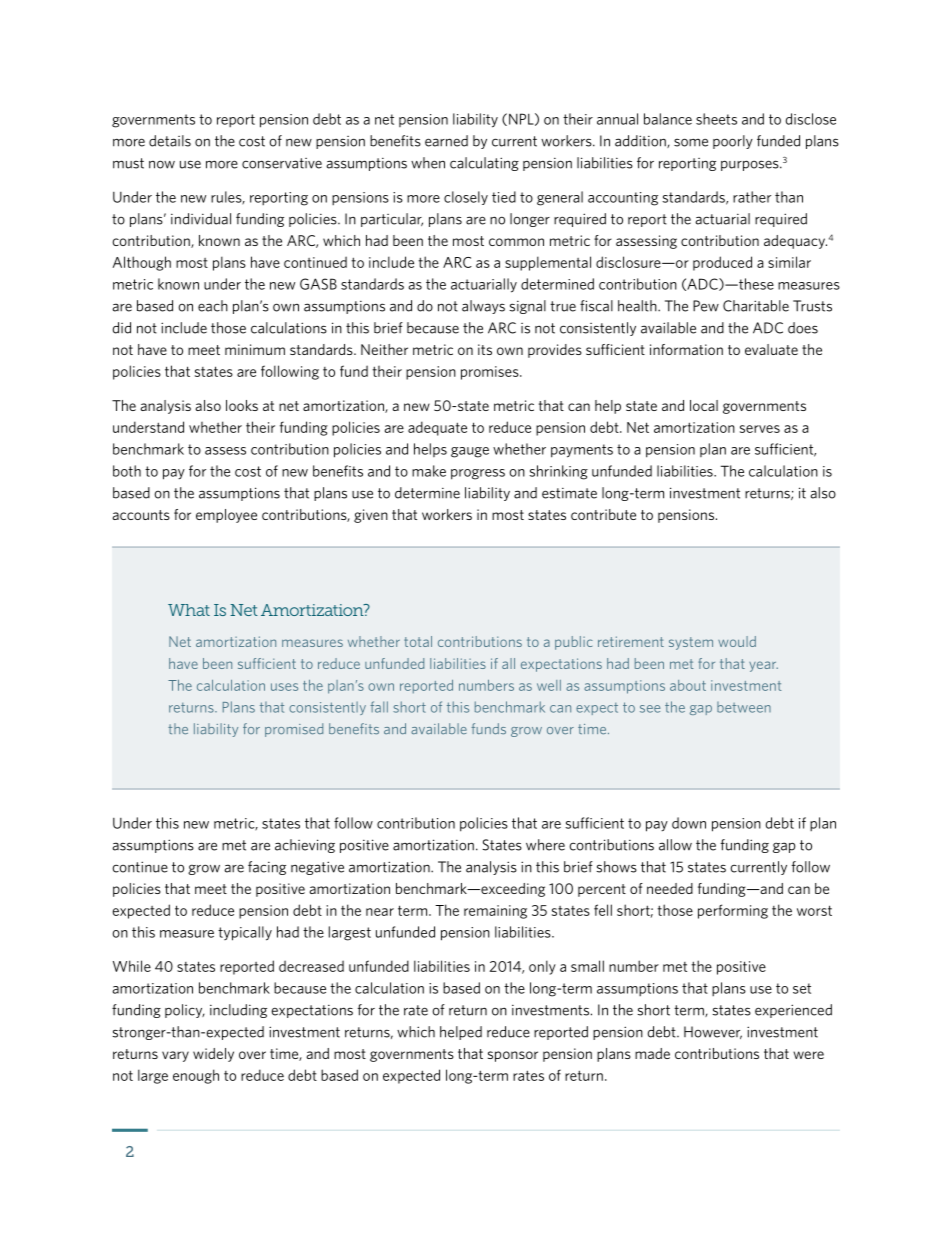 The height and width of the screenshot is (1233, 952). What do you see at coordinates (418, 641) in the screenshot?
I see `total` at bounding box center [418, 641].
